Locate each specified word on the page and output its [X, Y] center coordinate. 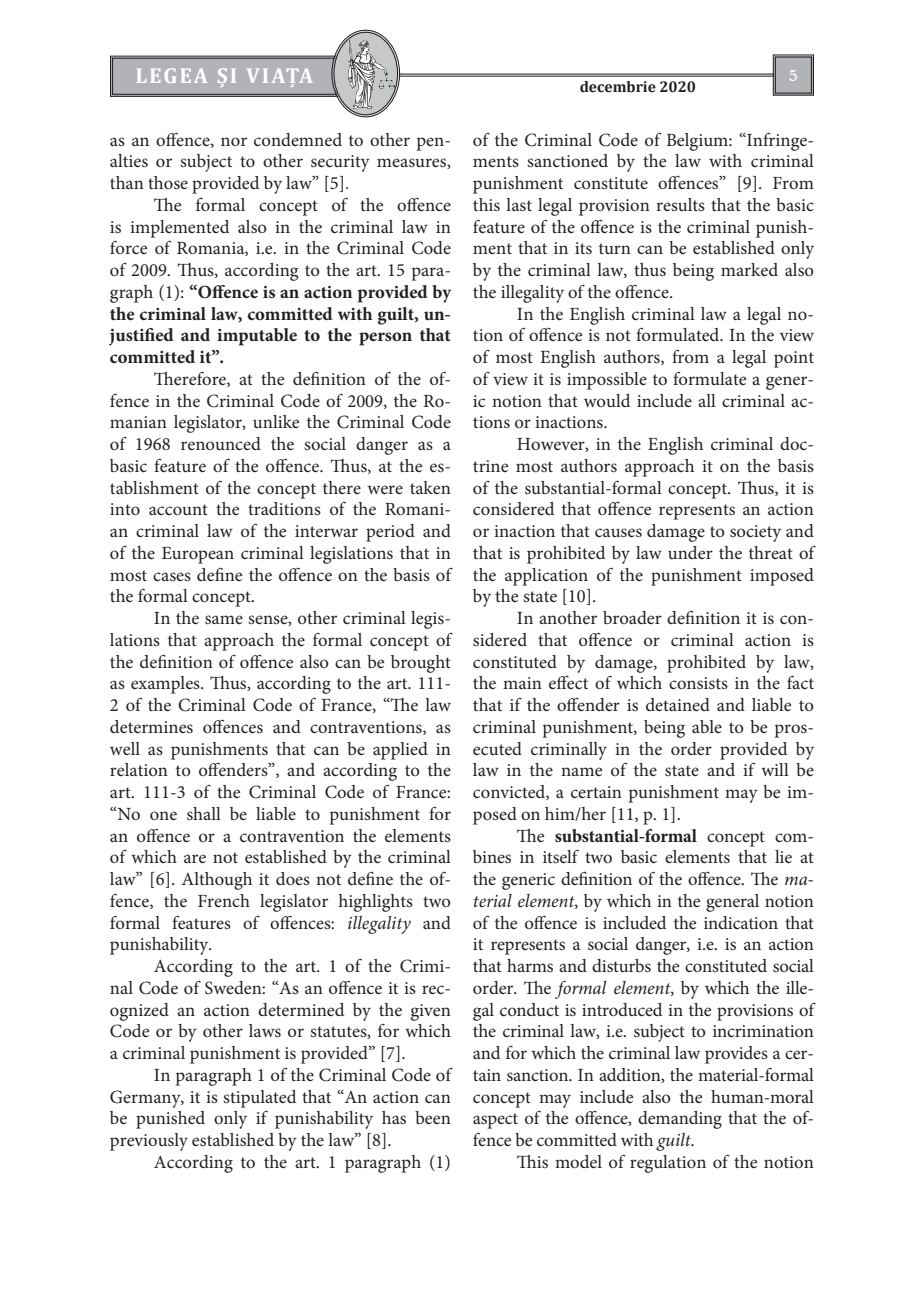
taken [430, 487]
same [224, 619]
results [680, 204]
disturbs [621, 965]
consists [698, 683]
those [168, 182]
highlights [376, 903]
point [794, 359]
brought [421, 664]
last [519, 204]
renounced [221, 443]
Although [217, 881]
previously [149, 1142]
